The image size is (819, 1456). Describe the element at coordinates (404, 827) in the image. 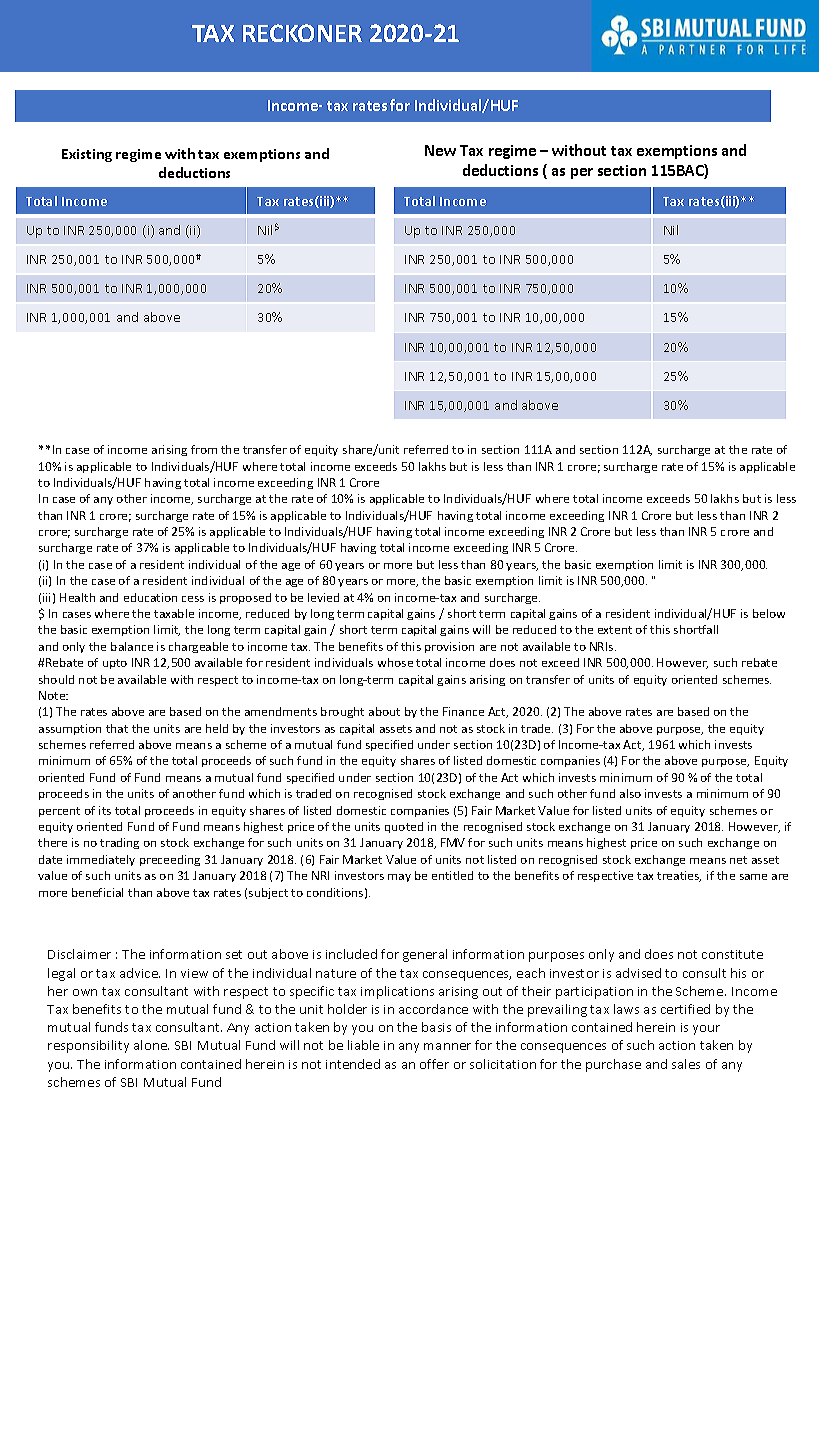

I see `quoted` at that location.
